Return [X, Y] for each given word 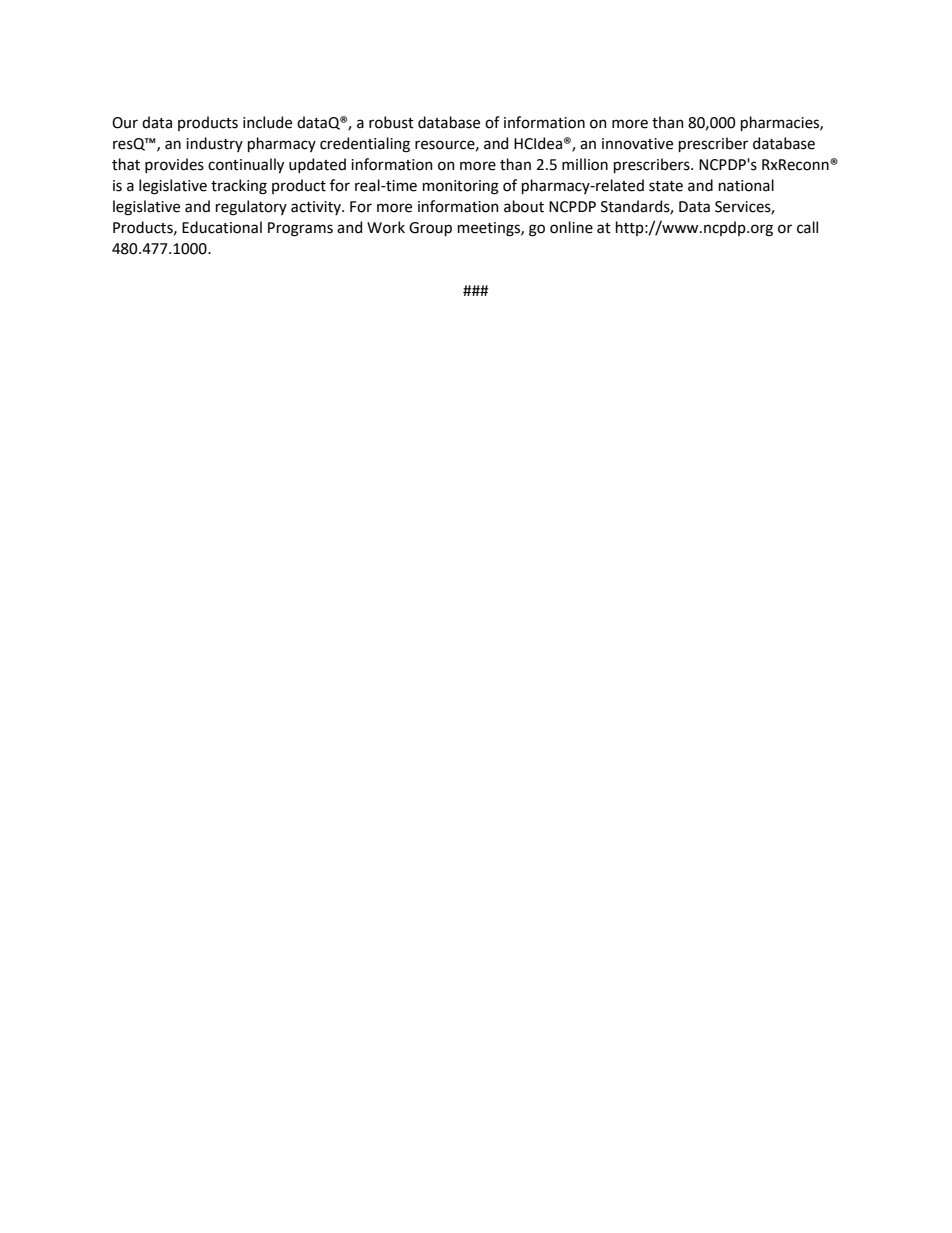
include [267, 122]
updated [317, 165]
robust [391, 122]
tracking [239, 187]
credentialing [365, 145]
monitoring [461, 187]
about [524, 206]
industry [214, 144]
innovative [637, 144]
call [807, 227]
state [666, 186]
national [746, 185]
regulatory [251, 208]
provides [174, 165]
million [585, 164]
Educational [222, 227]
